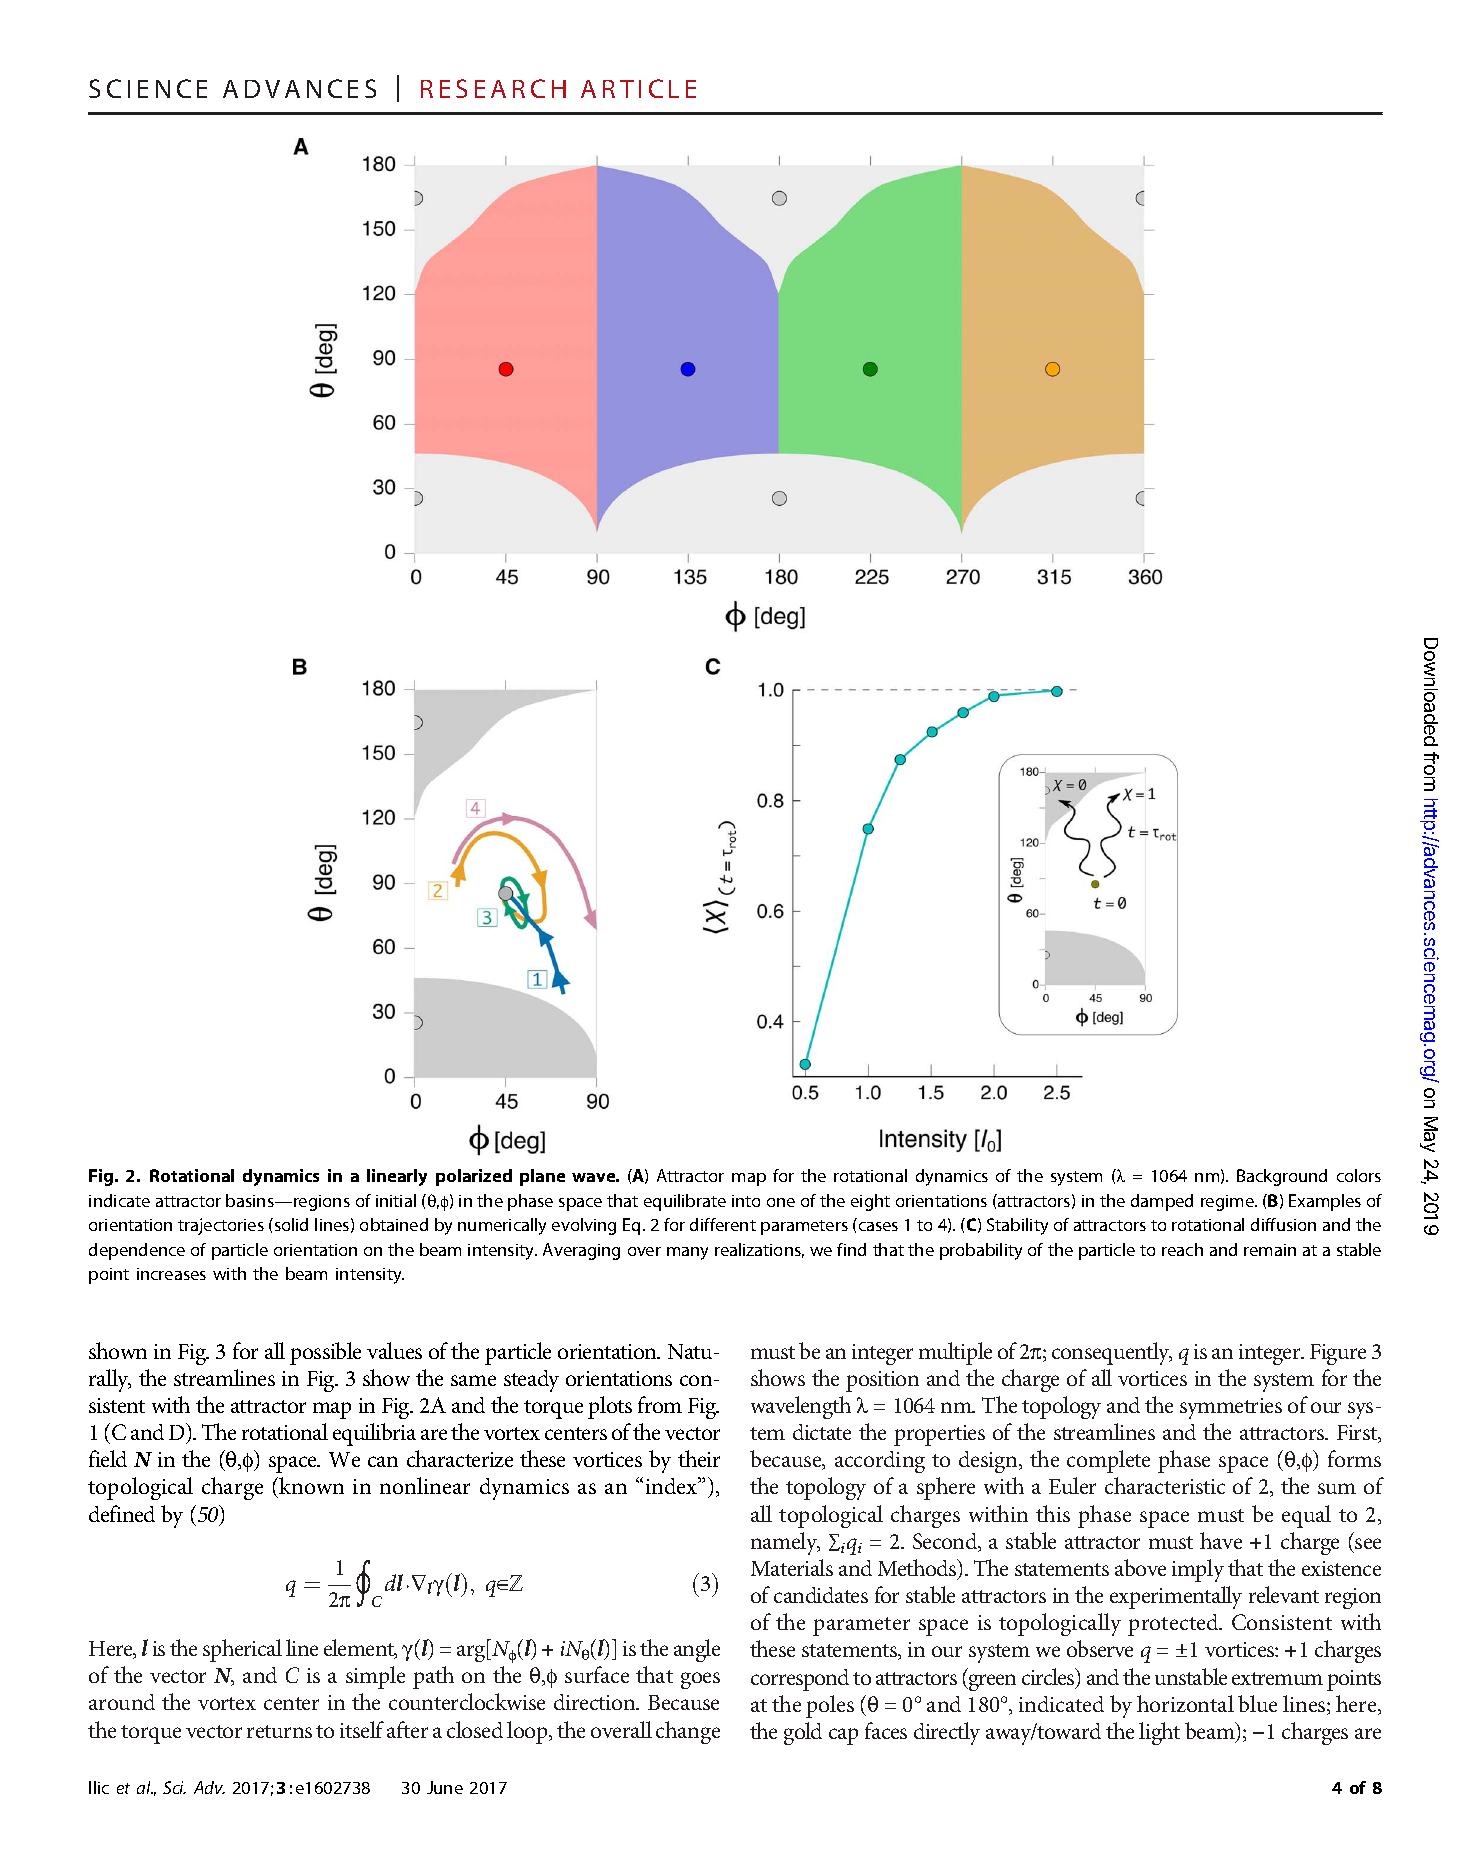  Describe the element at coordinates (396, 1200) in the page. I see `initial` at that location.
